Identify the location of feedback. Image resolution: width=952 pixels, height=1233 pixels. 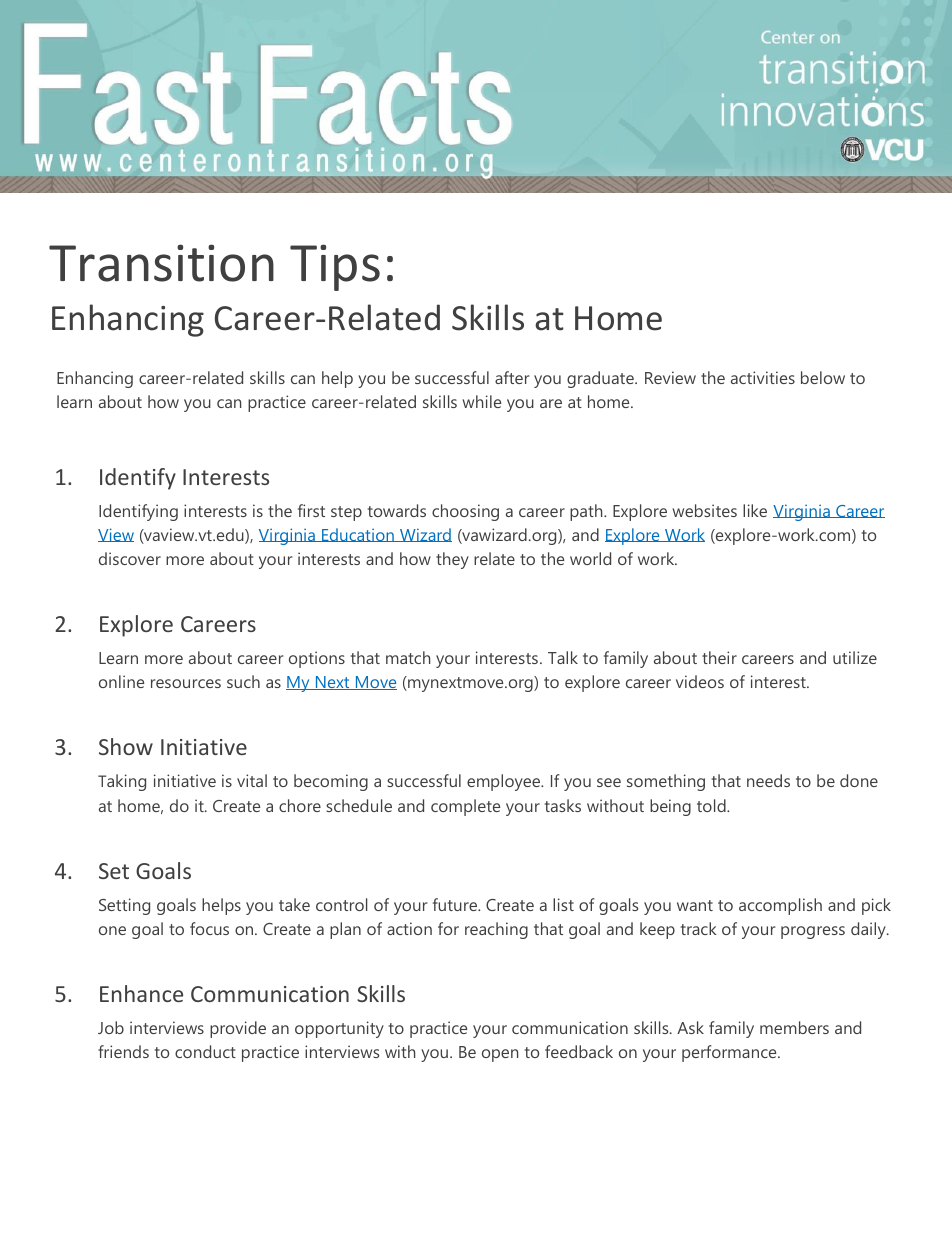
(579, 1051).
